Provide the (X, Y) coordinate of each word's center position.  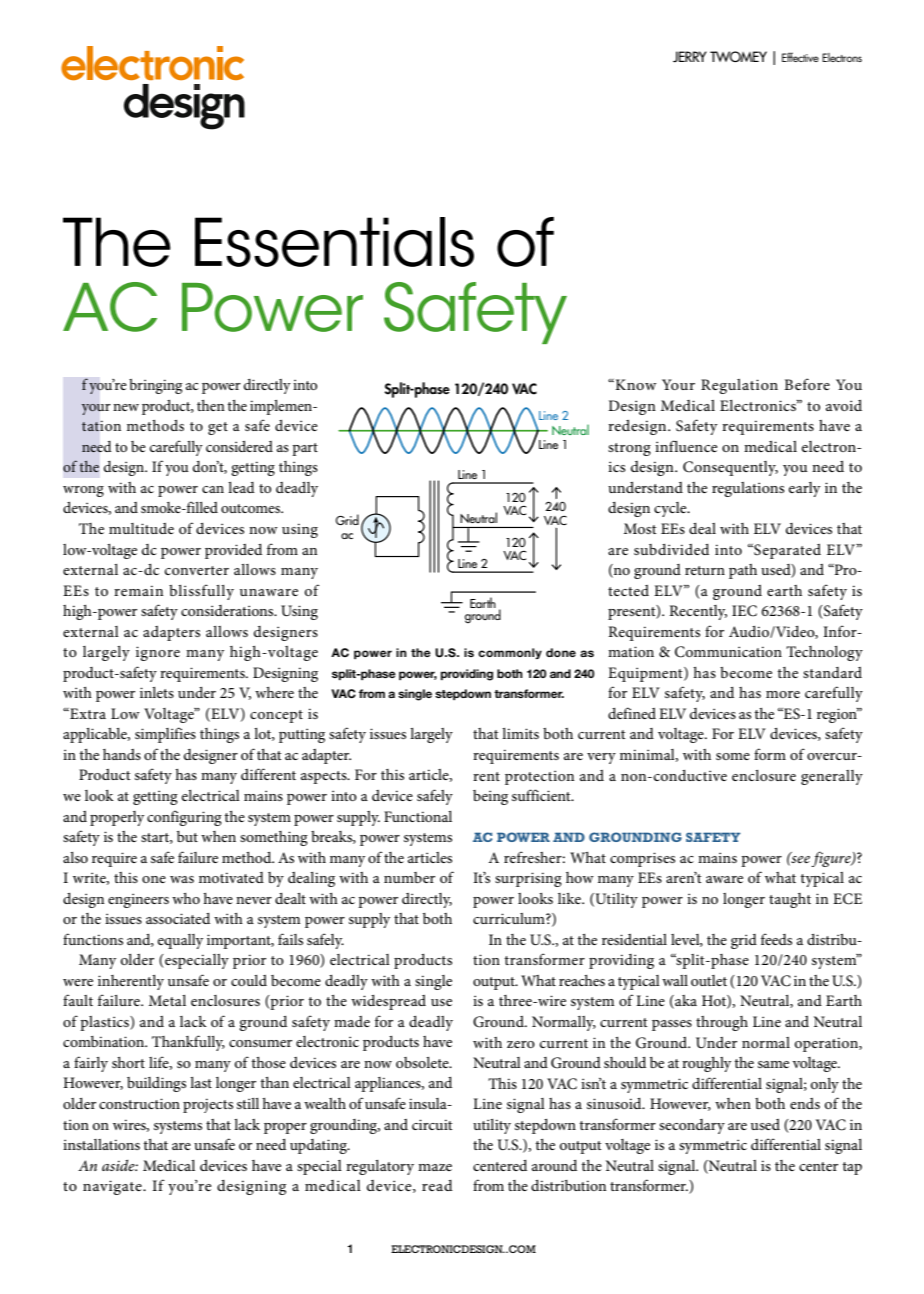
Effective (800, 57)
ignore (158, 653)
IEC (744, 611)
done (561, 652)
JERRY (690, 57)
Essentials (334, 242)
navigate (113, 1187)
